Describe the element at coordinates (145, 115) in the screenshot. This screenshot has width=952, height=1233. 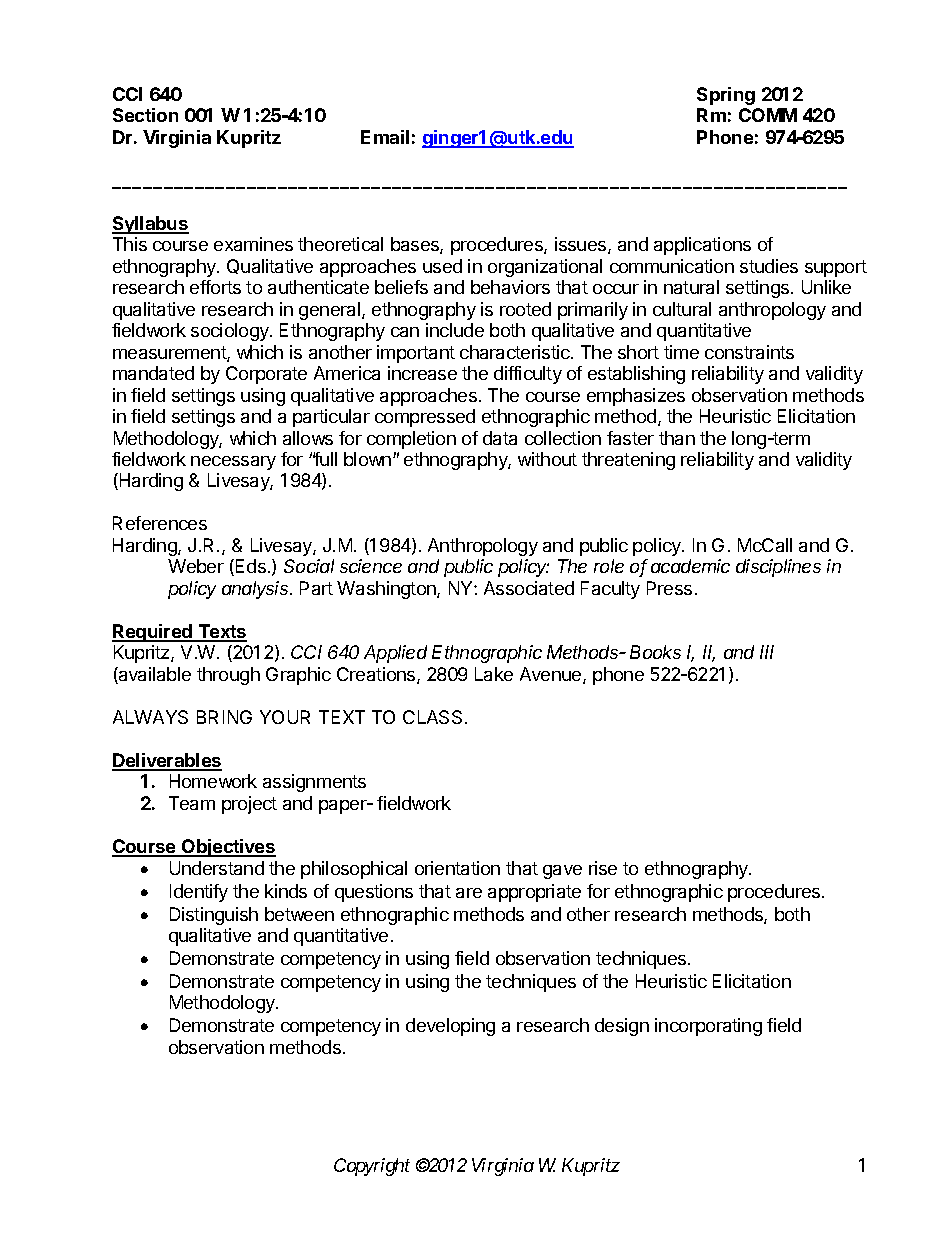
I see `Section` at that location.
